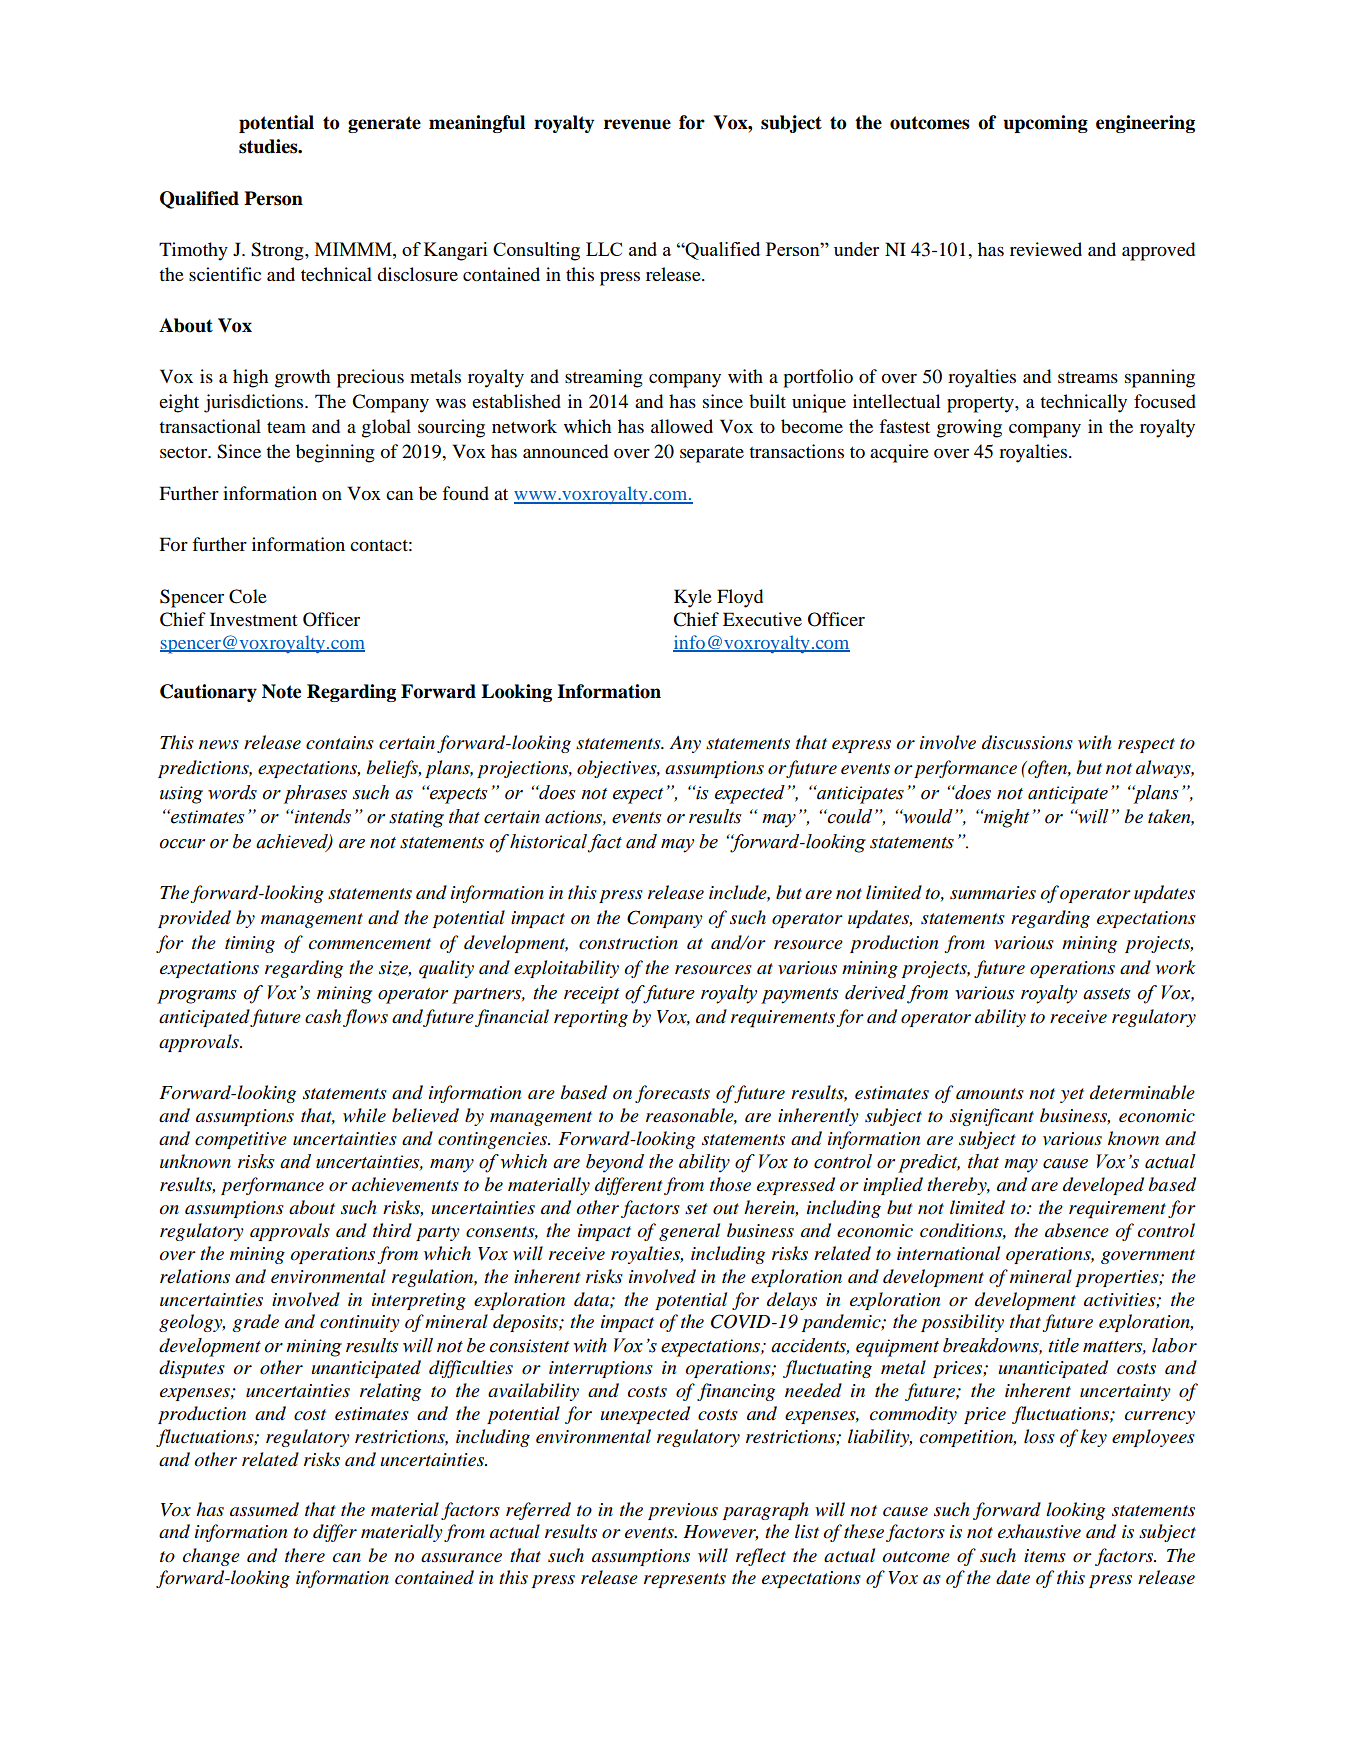 The height and width of the screenshot is (1754, 1355). What do you see at coordinates (384, 124) in the screenshot?
I see `generate` at bounding box center [384, 124].
